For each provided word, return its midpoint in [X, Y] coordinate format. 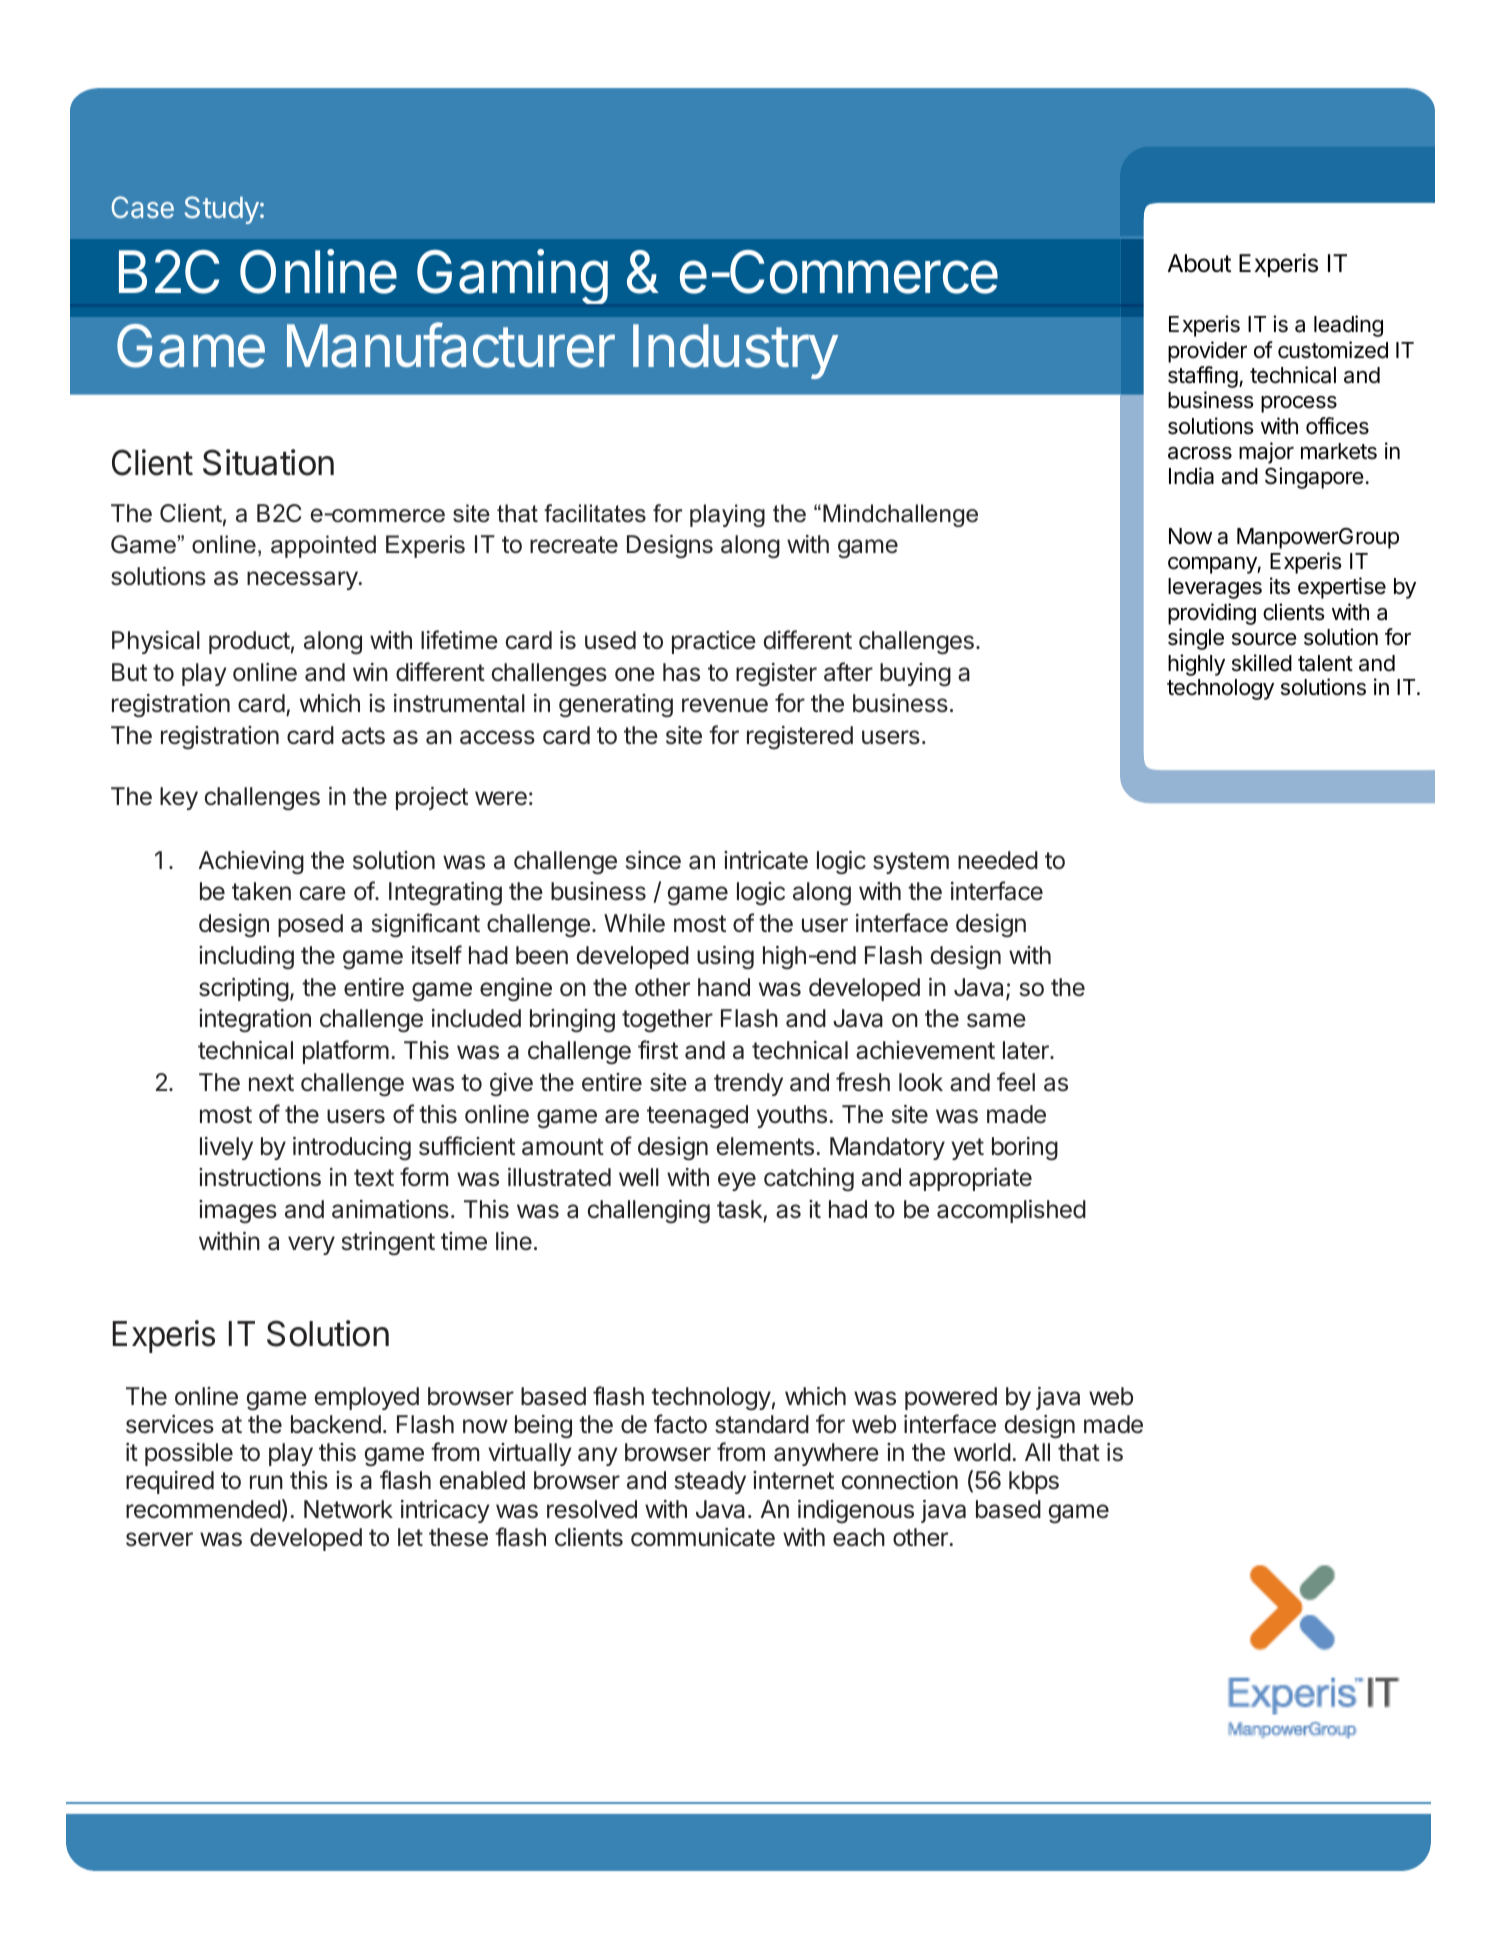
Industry [735, 351]
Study [222, 210]
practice [714, 642]
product [249, 642]
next [271, 1083]
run [266, 1482]
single [1196, 639]
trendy [748, 1084]
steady [710, 1482]
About [1199, 263]
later [1027, 1050]
